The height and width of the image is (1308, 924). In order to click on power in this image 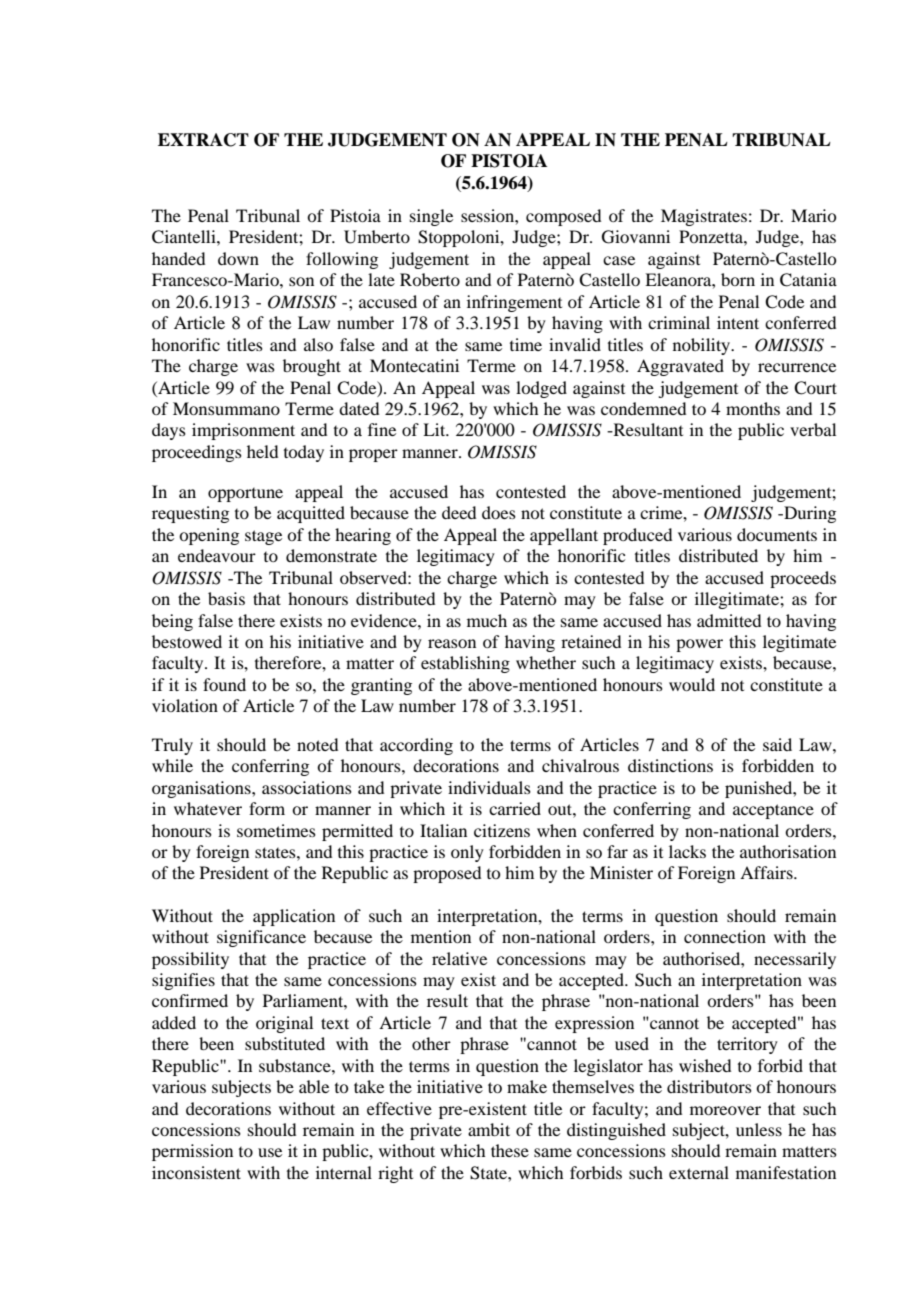, I will do `click(699, 645)`.
